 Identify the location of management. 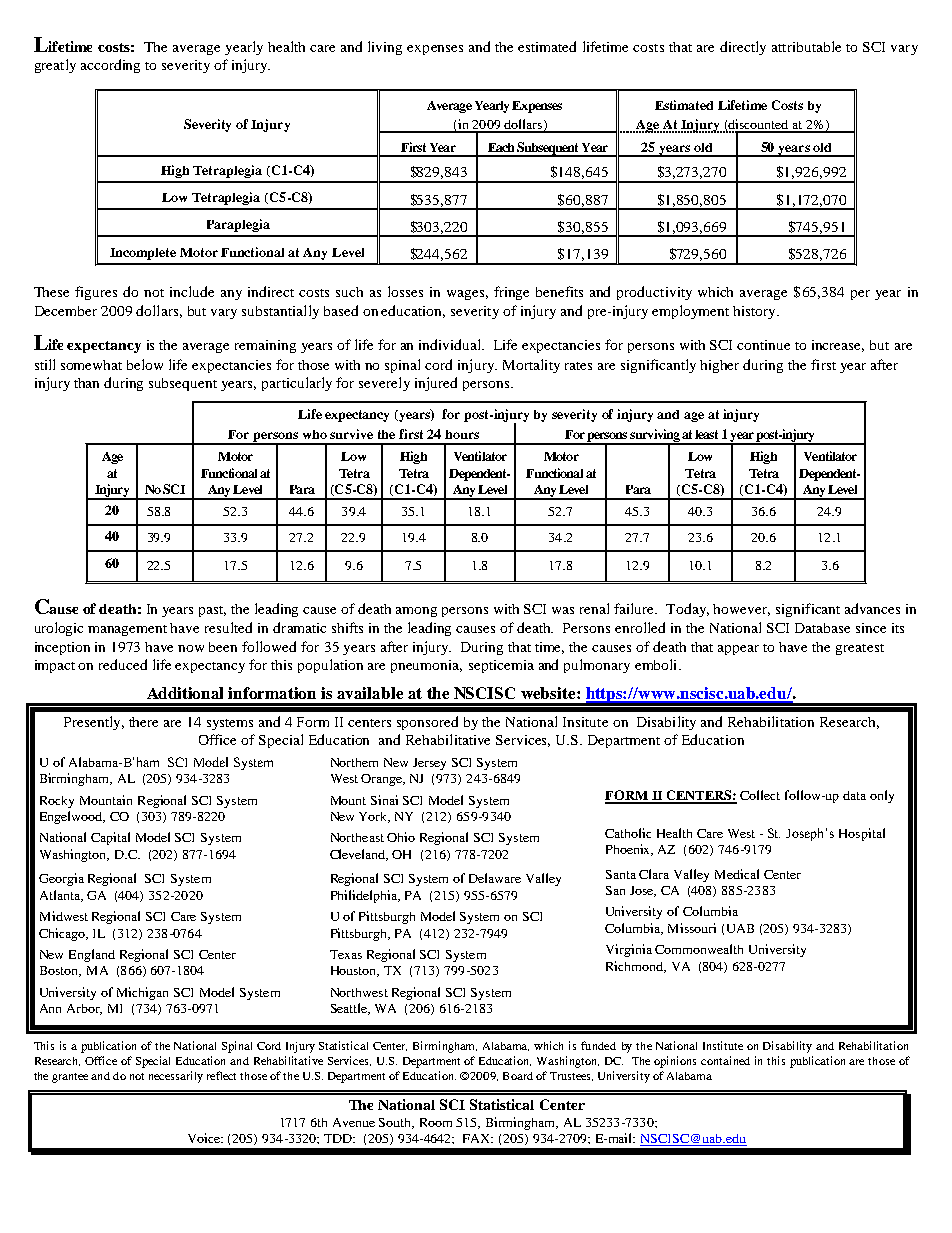
(127, 630).
